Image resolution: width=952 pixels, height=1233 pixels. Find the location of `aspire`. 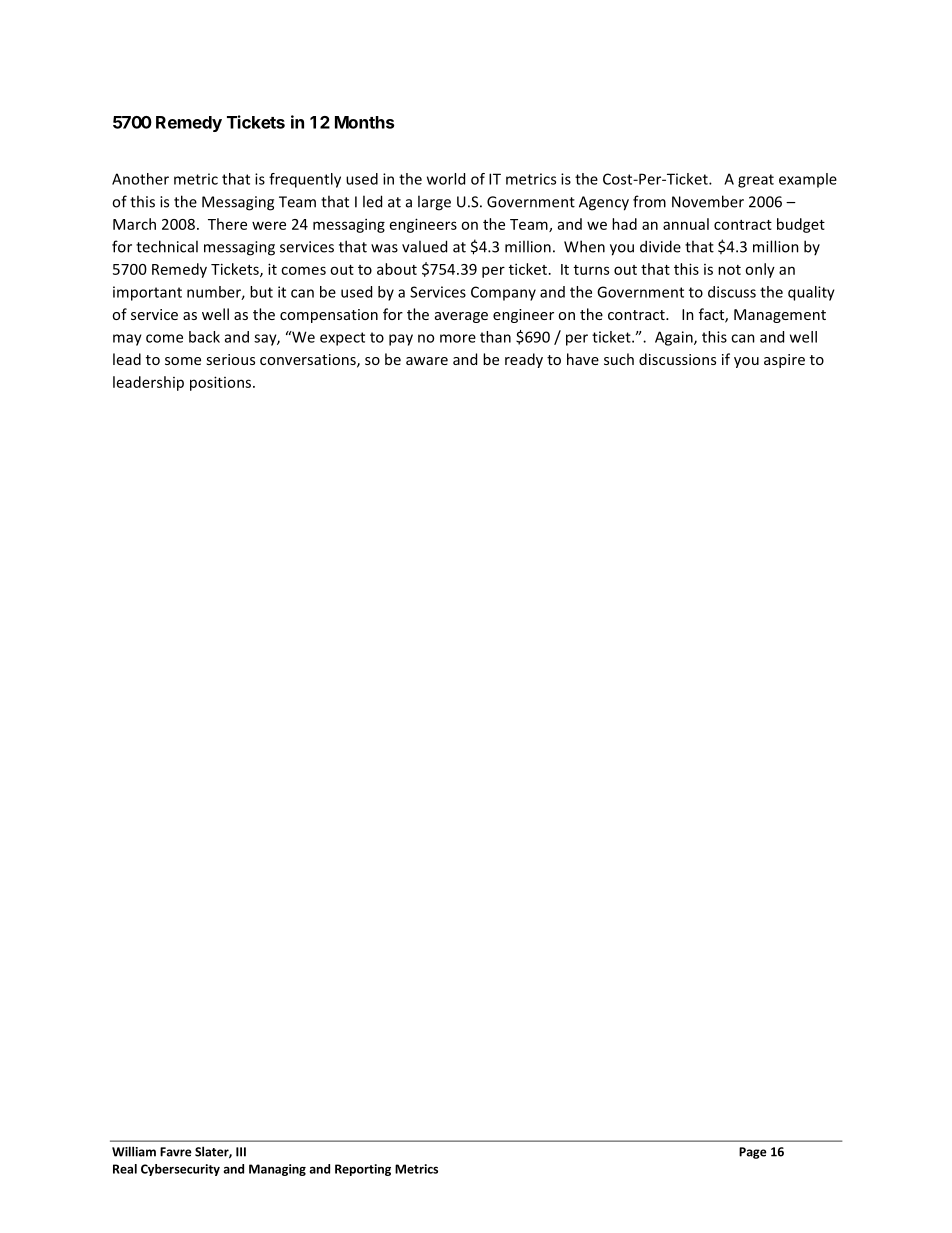

aspire is located at coordinates (784, 361).
